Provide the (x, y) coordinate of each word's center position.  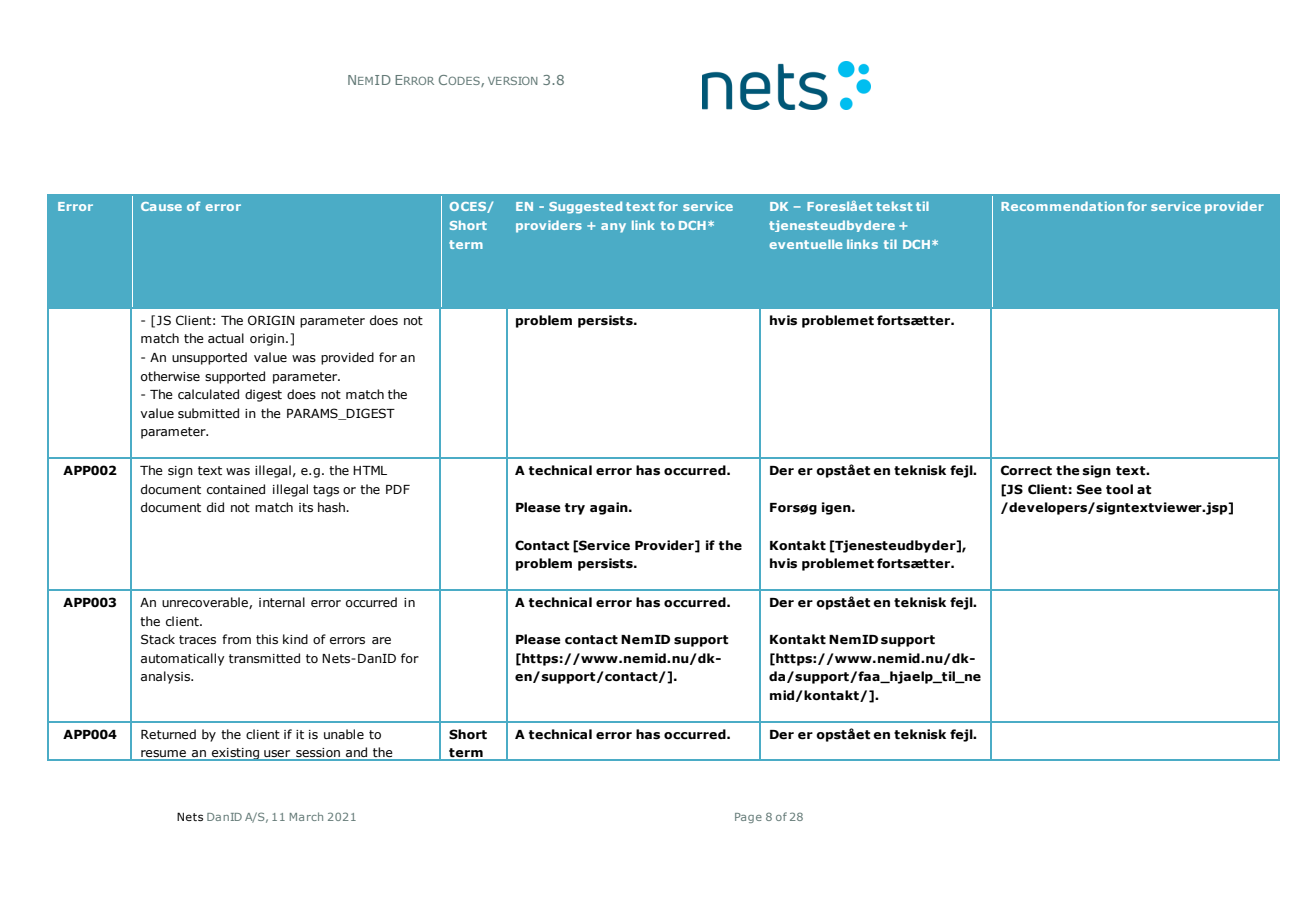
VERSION (513, 80)
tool (1119, 489)
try (575, 509)
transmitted (264, 658)
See (1089, 489)
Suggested (585, 207)
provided (347, 358)
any (613, 228)
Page (748, 818)
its (306, 507)
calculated (208, 394)
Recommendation (1062, 206)
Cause (161, 206)
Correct (1026, 470)
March (306, 816)
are (381, 640)
